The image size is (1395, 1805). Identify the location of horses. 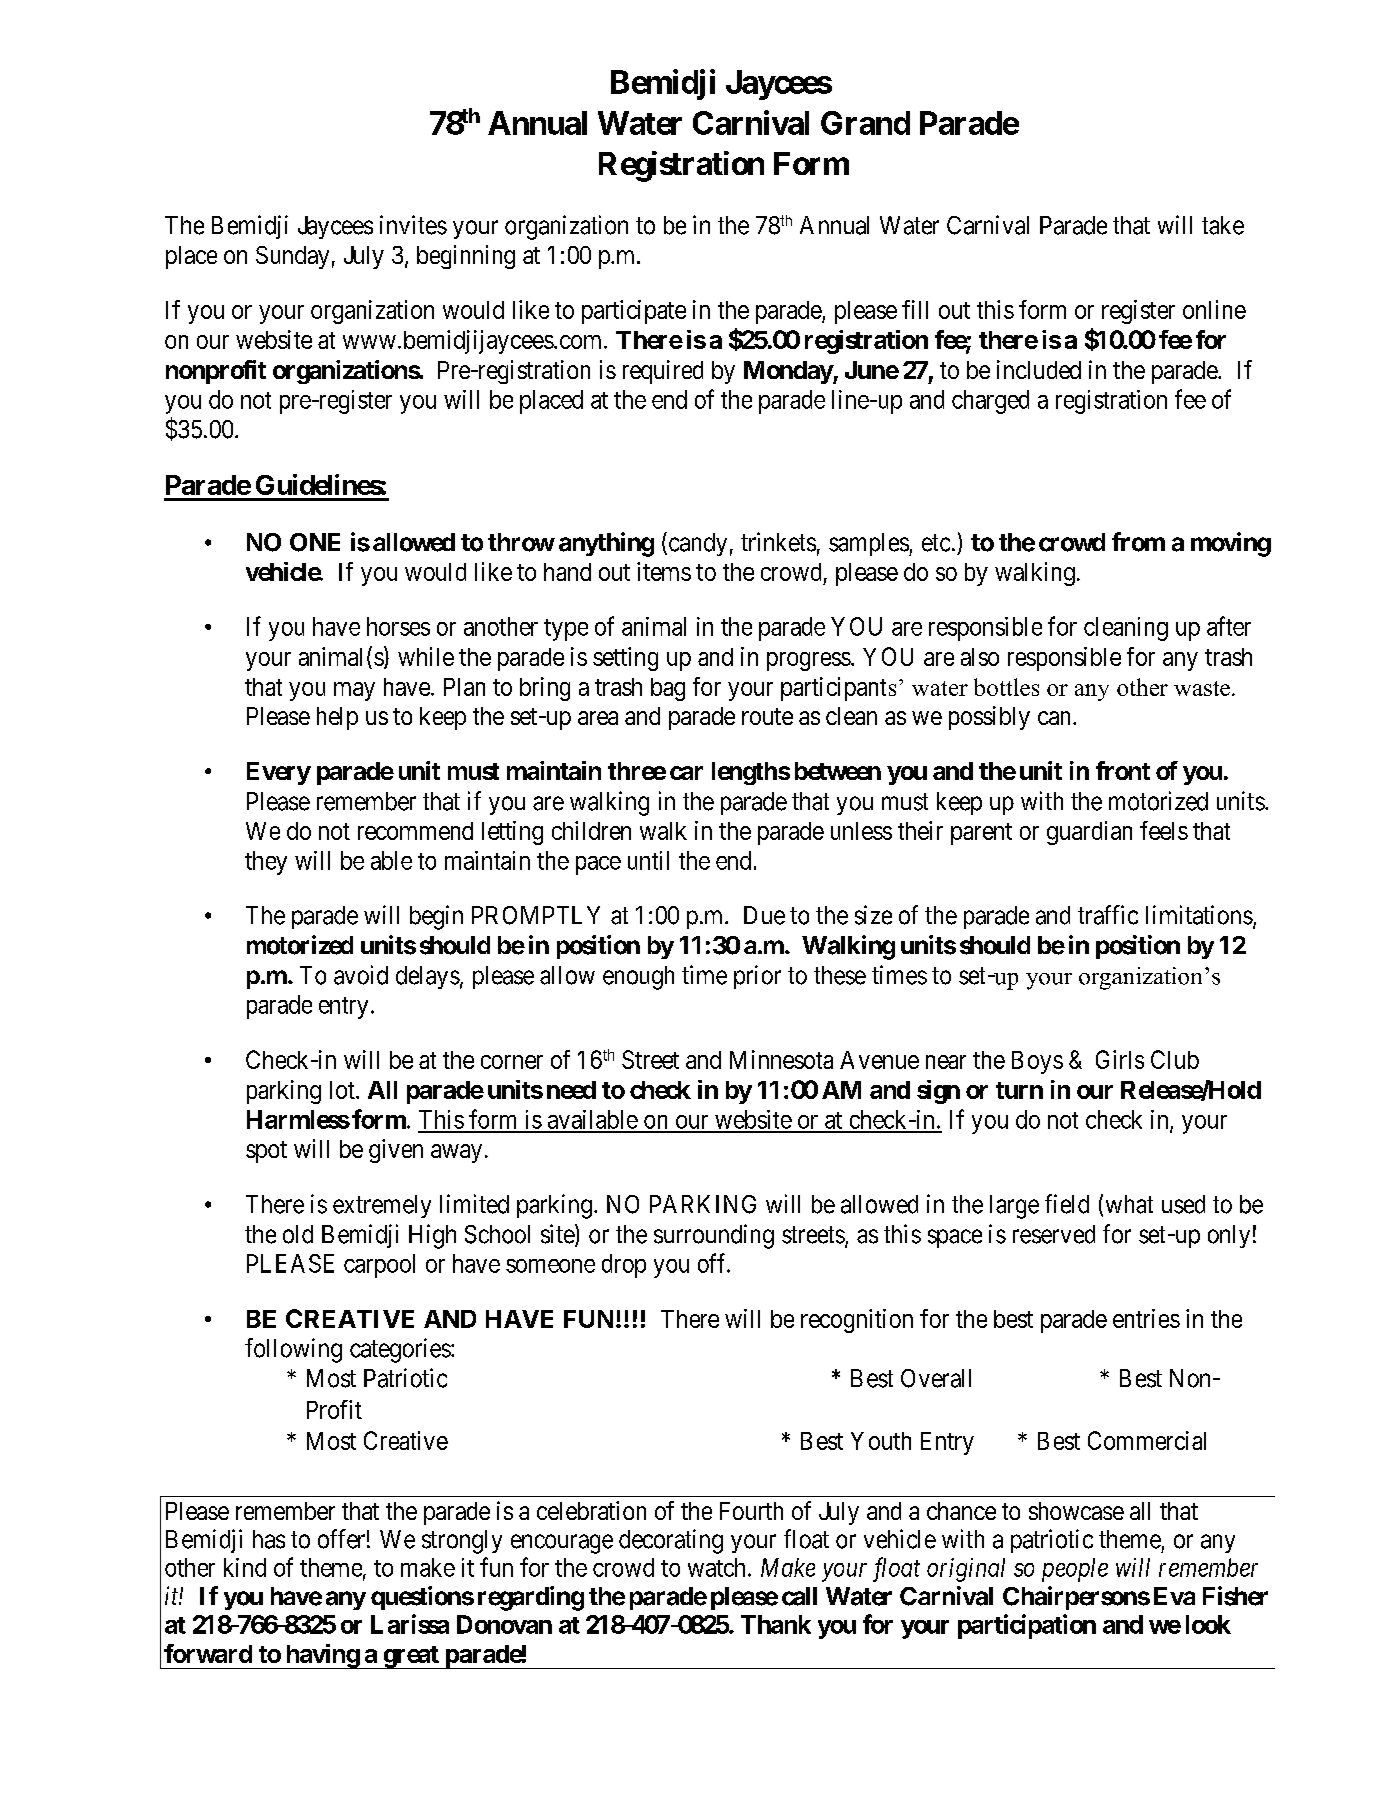
(398, 626).
